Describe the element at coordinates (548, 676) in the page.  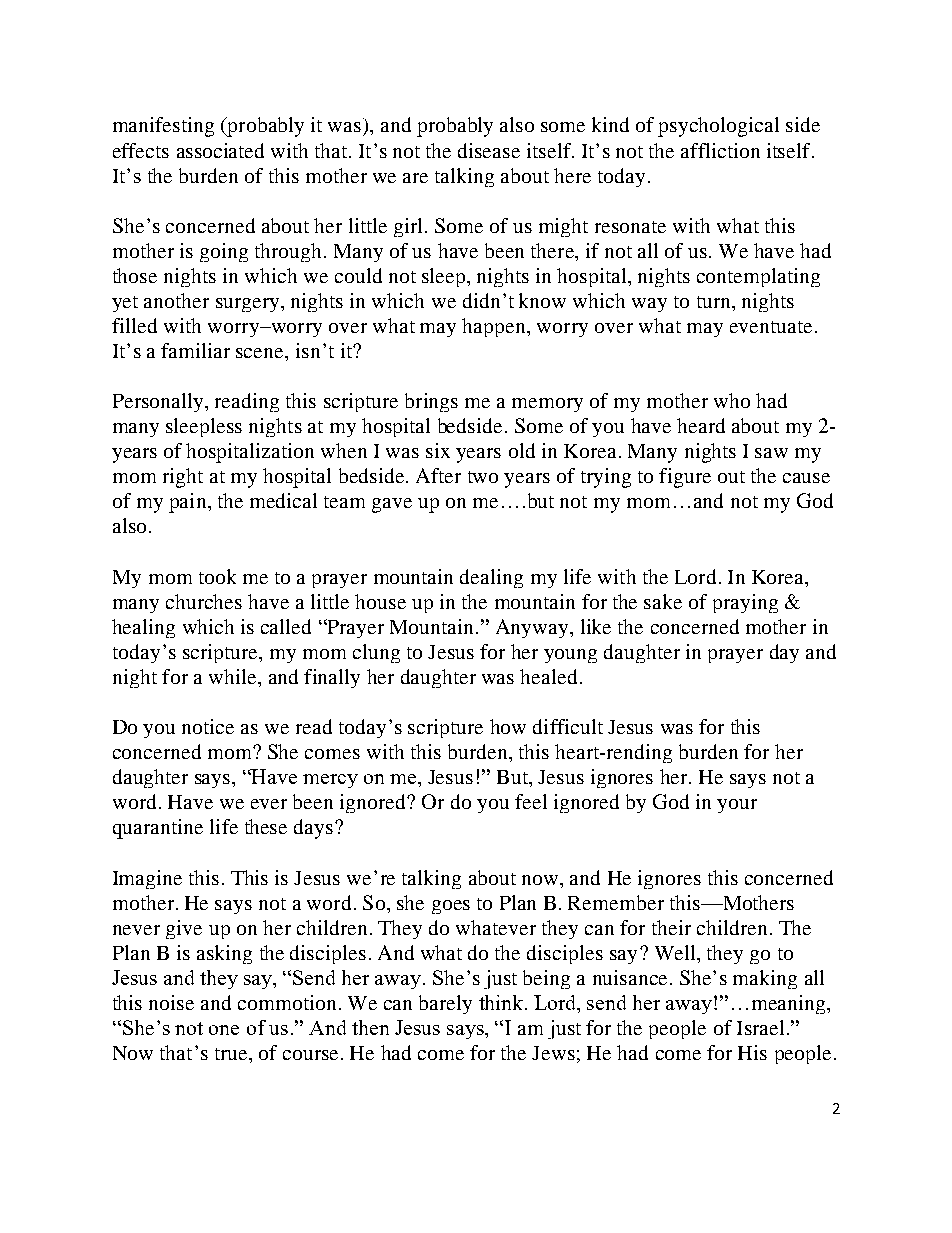
I see `healed` at that location.
